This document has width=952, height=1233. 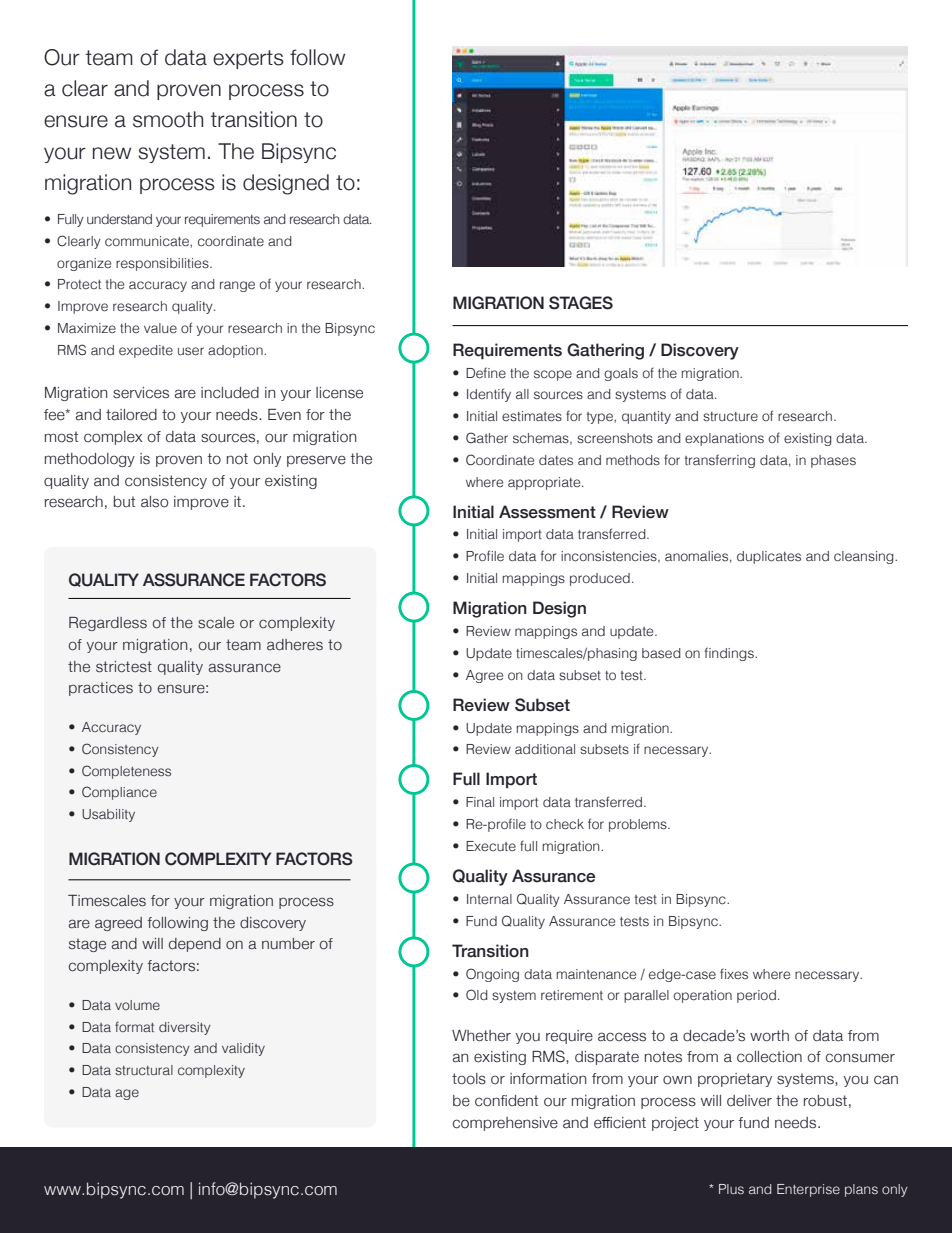 What do you see at coordinates (131, 415) in the document?
I see `tailored` at bounding box center [131, 415].
